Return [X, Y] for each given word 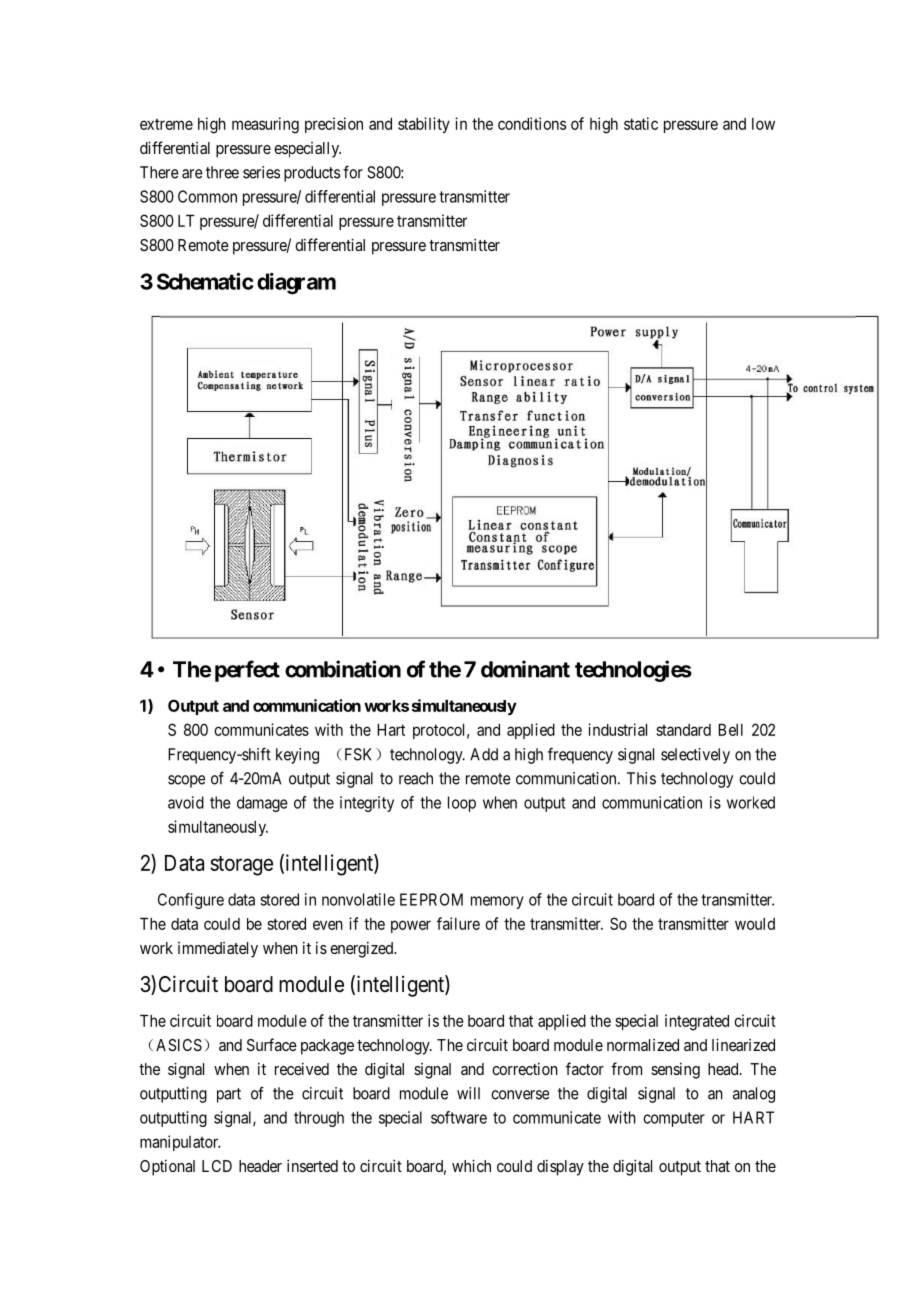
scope [186, 781]
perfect [247, 671]
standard [683, 730]
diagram [296, 283]
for [353, 172]
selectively [695, 756]
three [222, 172]
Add [484, 754]
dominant [525, 669]
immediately [218, 950]
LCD [217, 1166]
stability [424, 125]
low [763, 124]
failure [458, 923]
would [755, 924]
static [641, 123]
